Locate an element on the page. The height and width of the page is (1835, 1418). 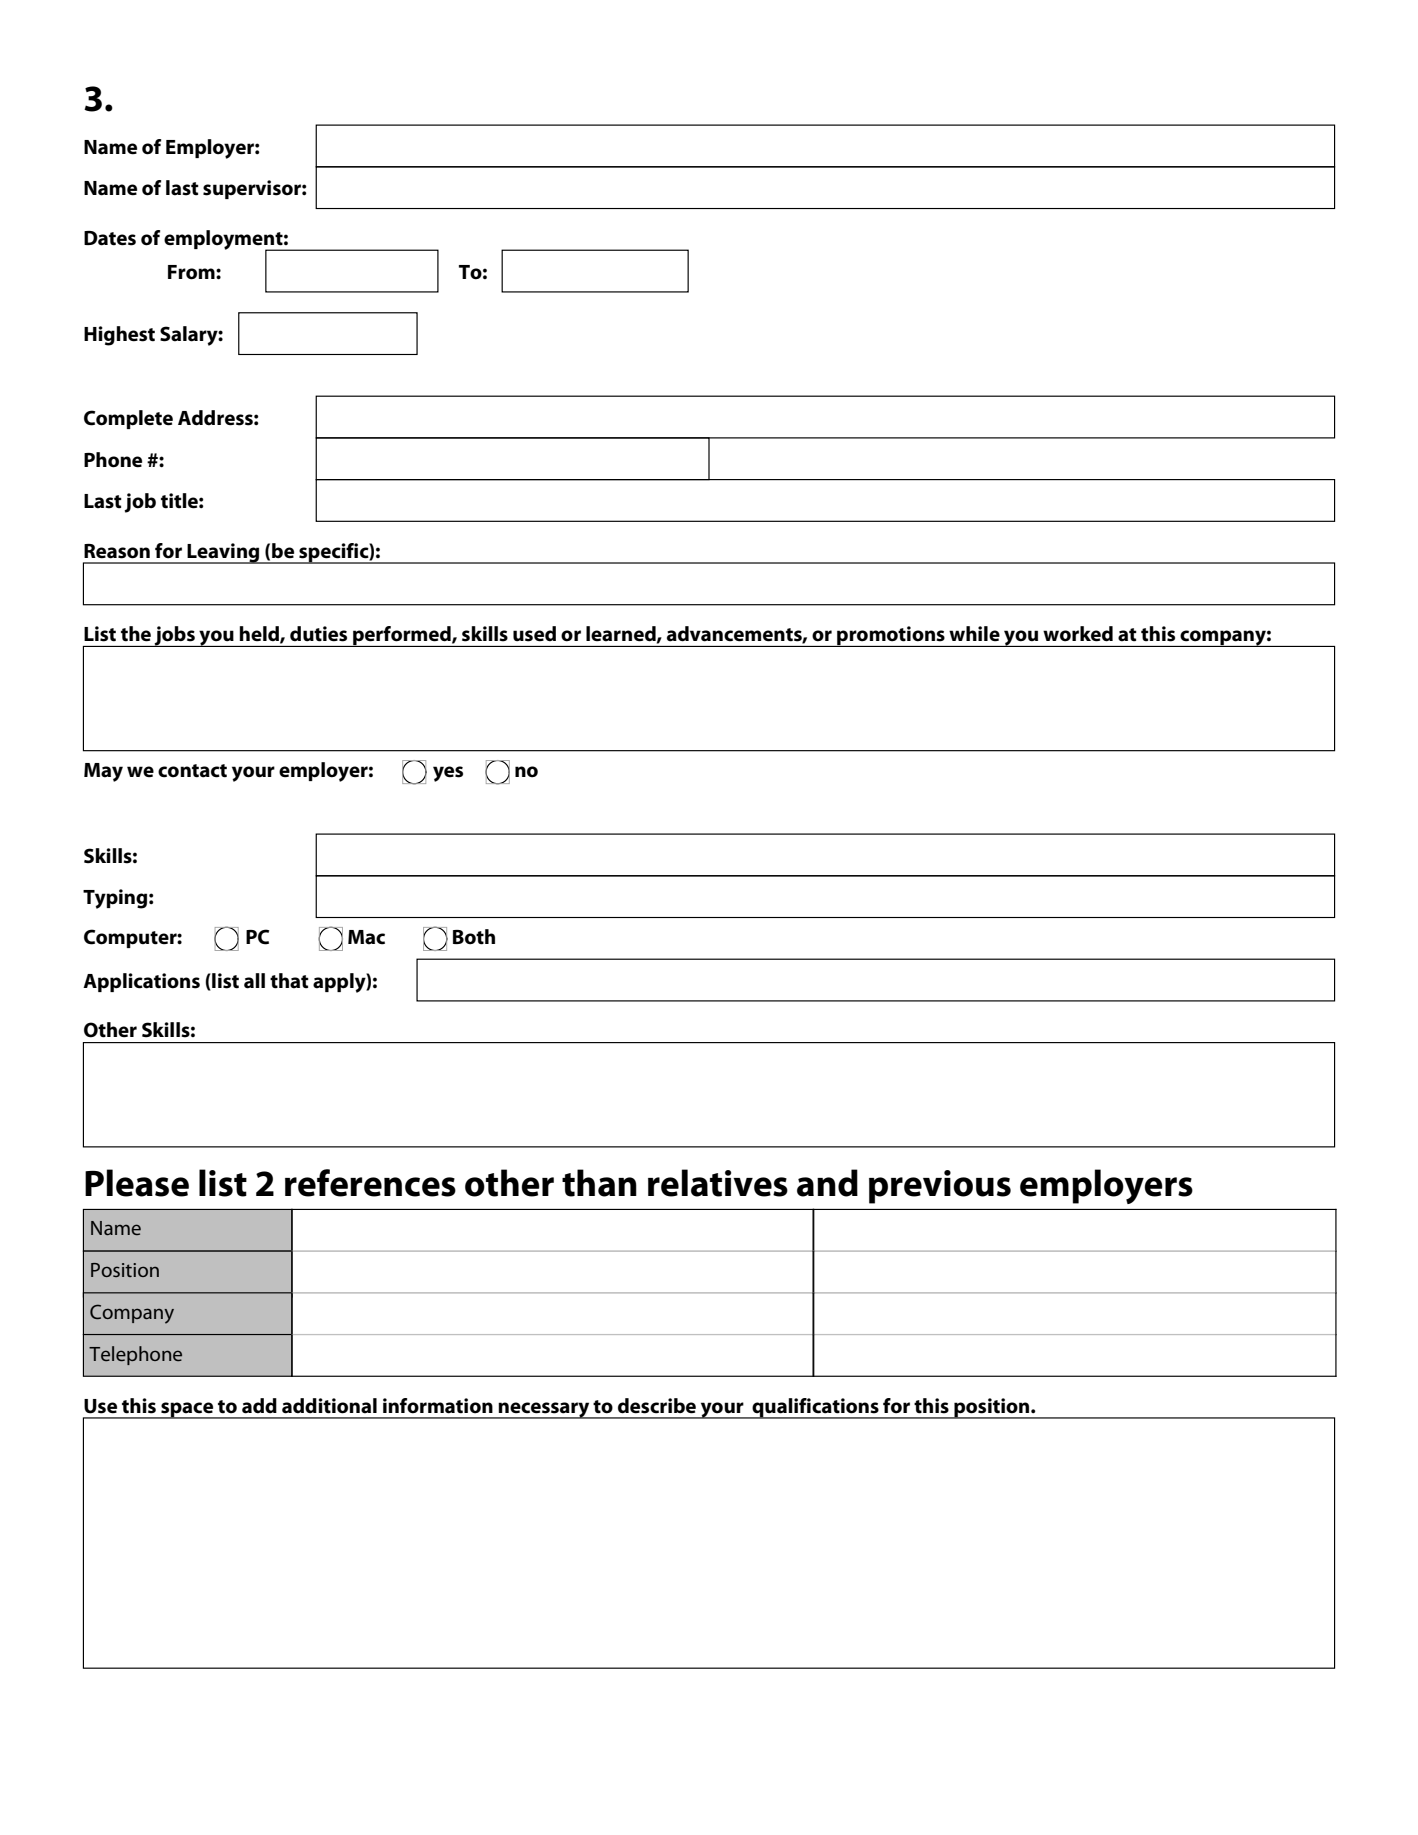
Please is located at coordinates (137, 1183).
